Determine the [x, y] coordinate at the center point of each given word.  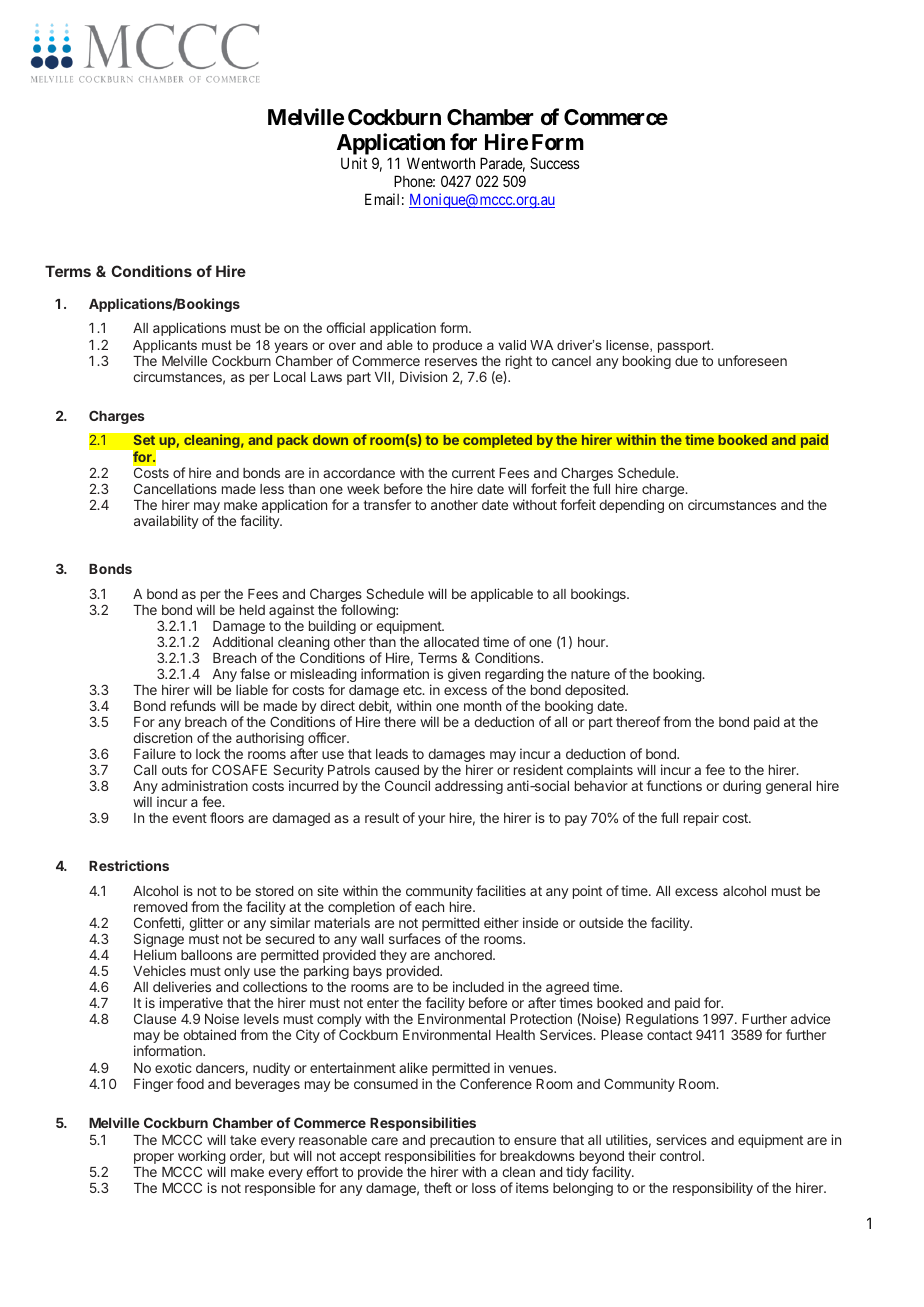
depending [631, 506]
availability [166, 522]
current [473, 473]
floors [227, 817]
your [431, 820]
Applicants [165, 346]
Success [555, 163]
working [201, 1158]
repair [701, 819]
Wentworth [441, 163]
